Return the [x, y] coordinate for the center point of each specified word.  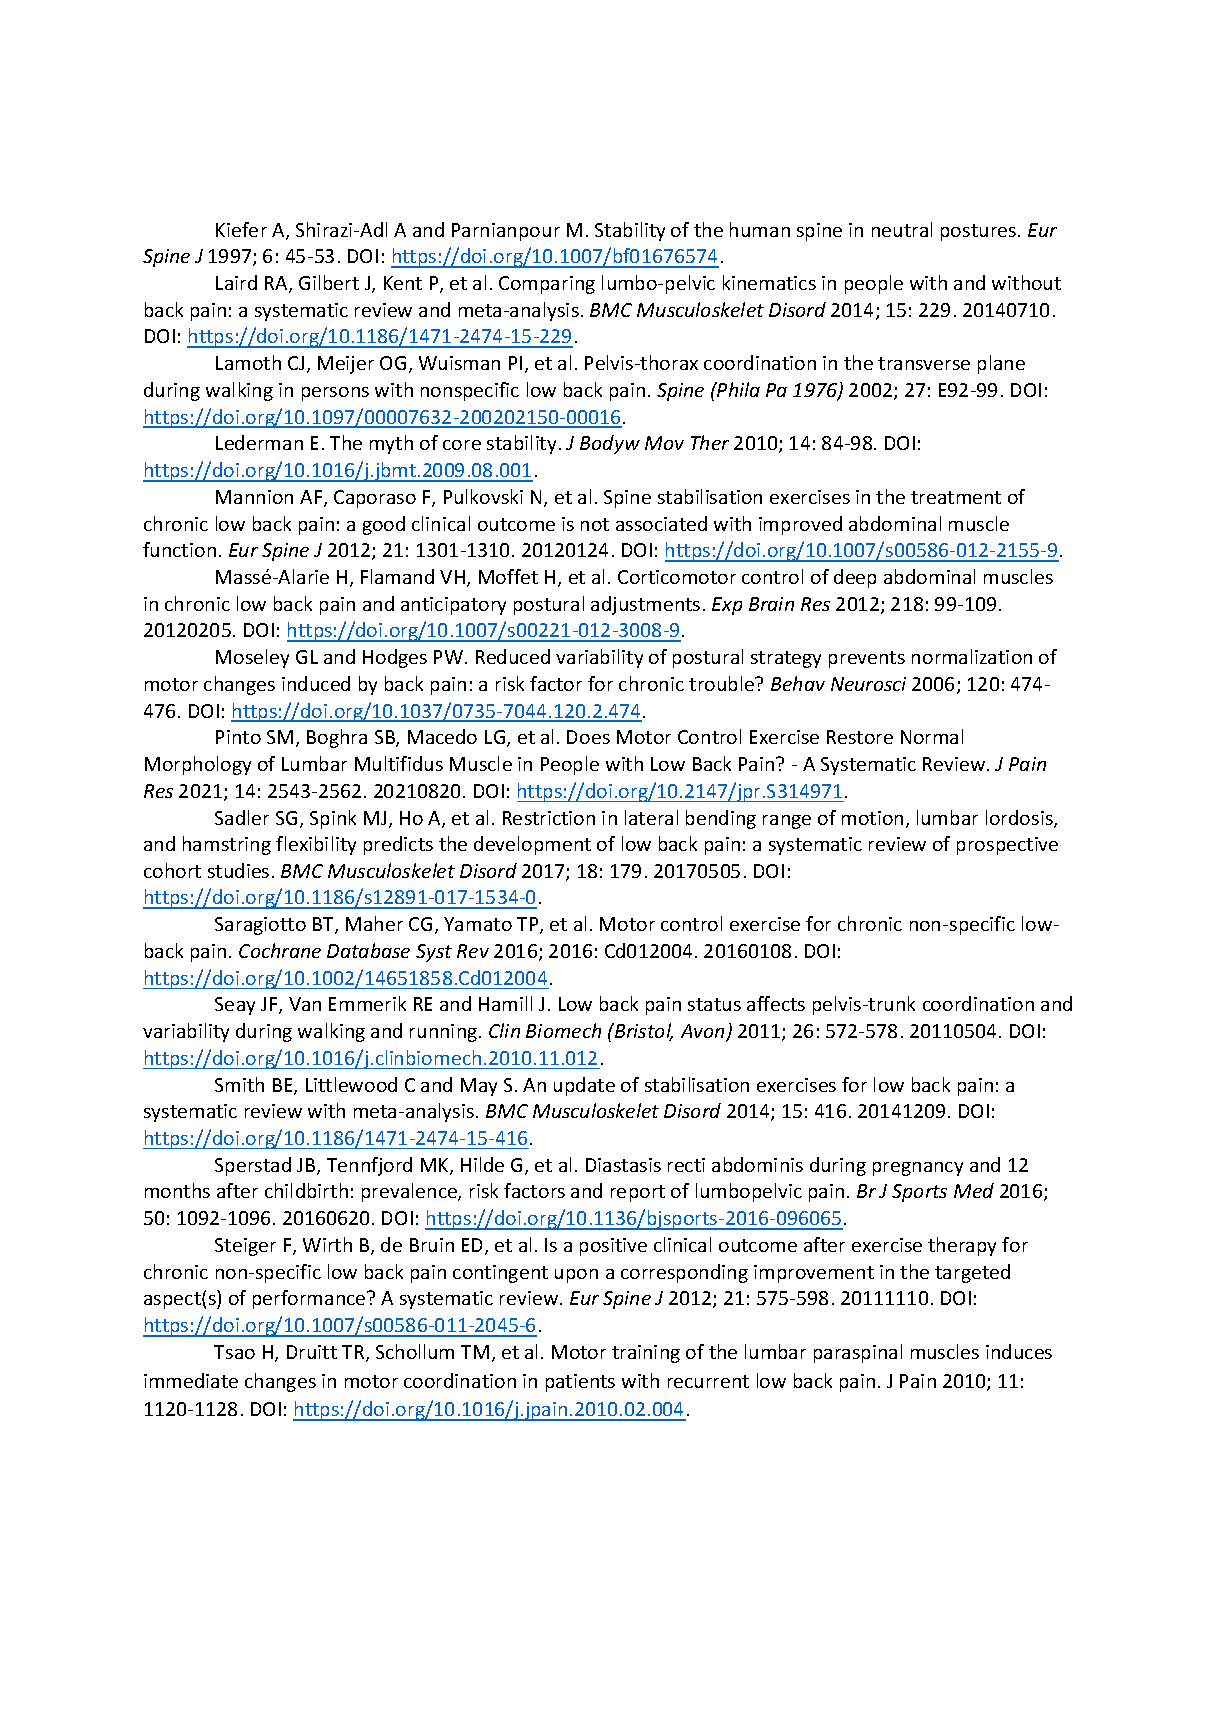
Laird [236, 282]
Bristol [643, 1032]
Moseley [252, 658]
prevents [867, 659]
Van [305, 1004]
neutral [902, 229]
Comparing [547, 285]
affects [776, 1003]
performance [310, 1299]
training [646, 1354]
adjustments [645, 605]
